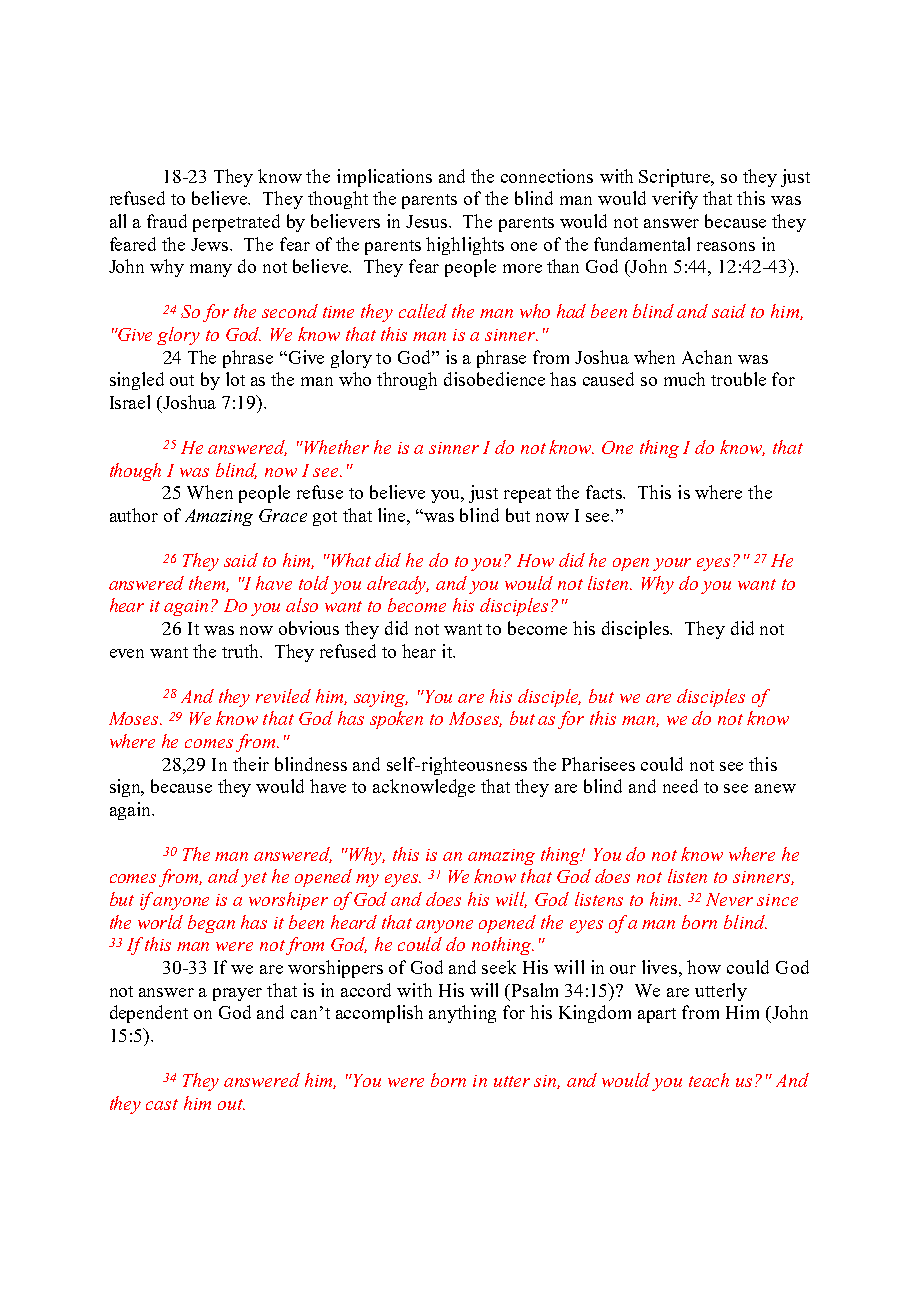 The height and width of the screenshot is (1308, 924). I want to click on accomplish, so click(379, 1014).
